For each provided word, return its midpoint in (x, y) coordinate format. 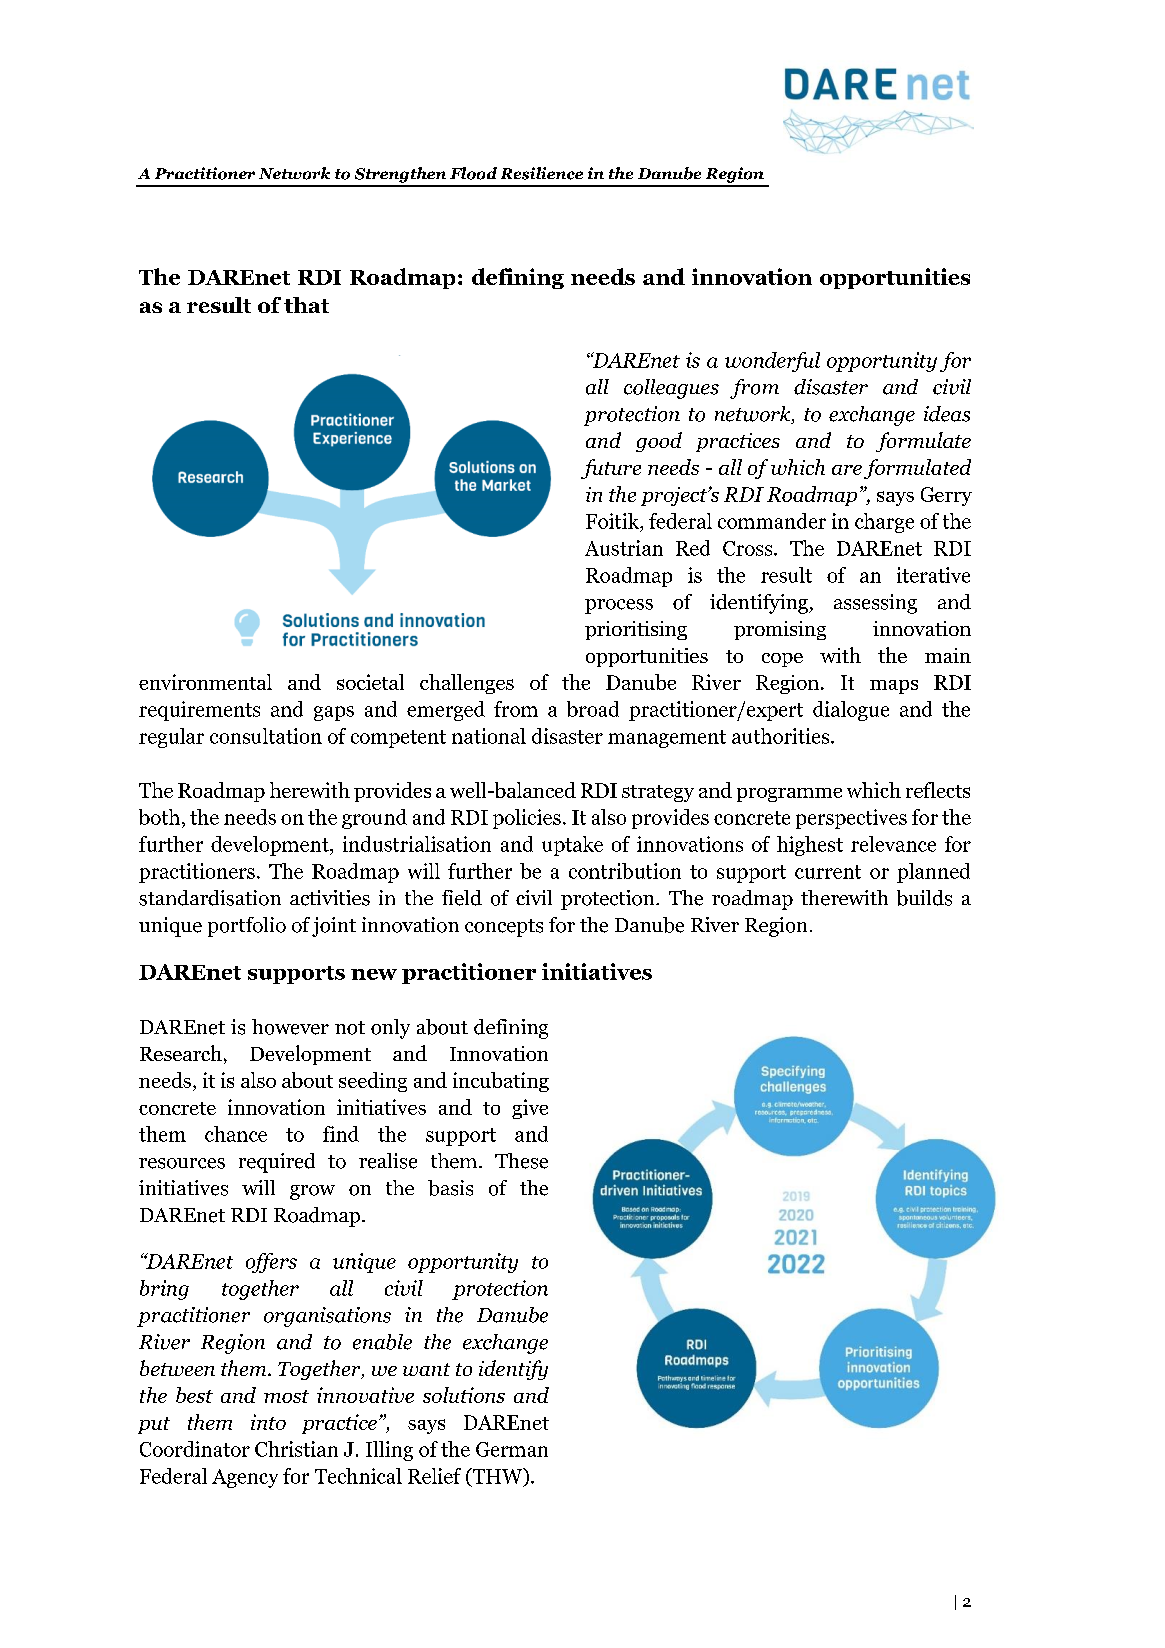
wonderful (772, 362)
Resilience (542, 173)
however (290, 1027)
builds (924, 898)
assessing (875, 604)
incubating (501, 1082)
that (306, 305)
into (268, 1422)
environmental (205, 682)
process (619, 606)
